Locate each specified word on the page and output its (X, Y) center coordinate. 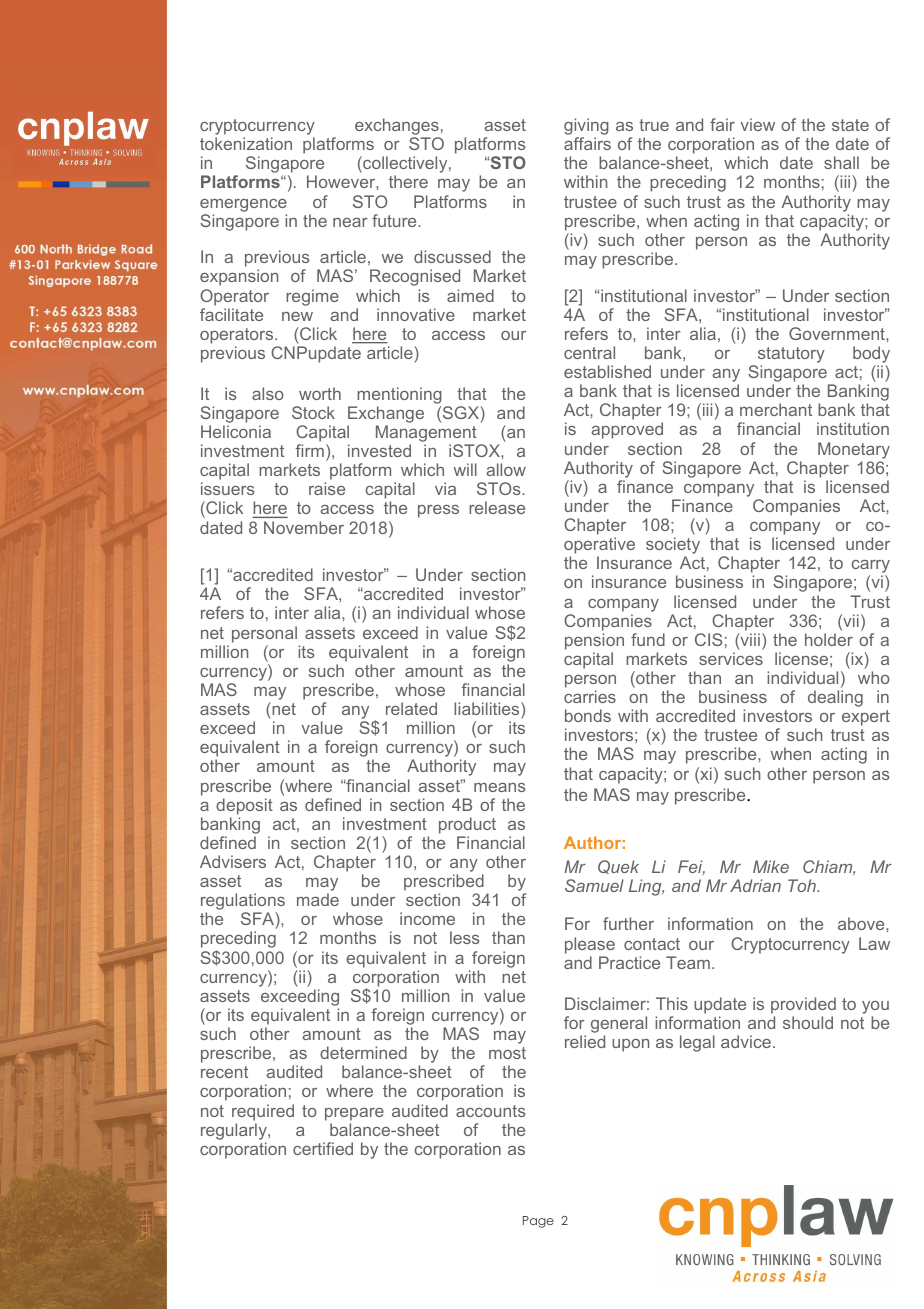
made (318, 899)
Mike (771, 866)
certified (323, 1148)
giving (586, 128)
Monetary (854, 450)
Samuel (594, 885)
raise (327, 488)
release (497, 507)
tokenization (246, 143)
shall (841, 162)
